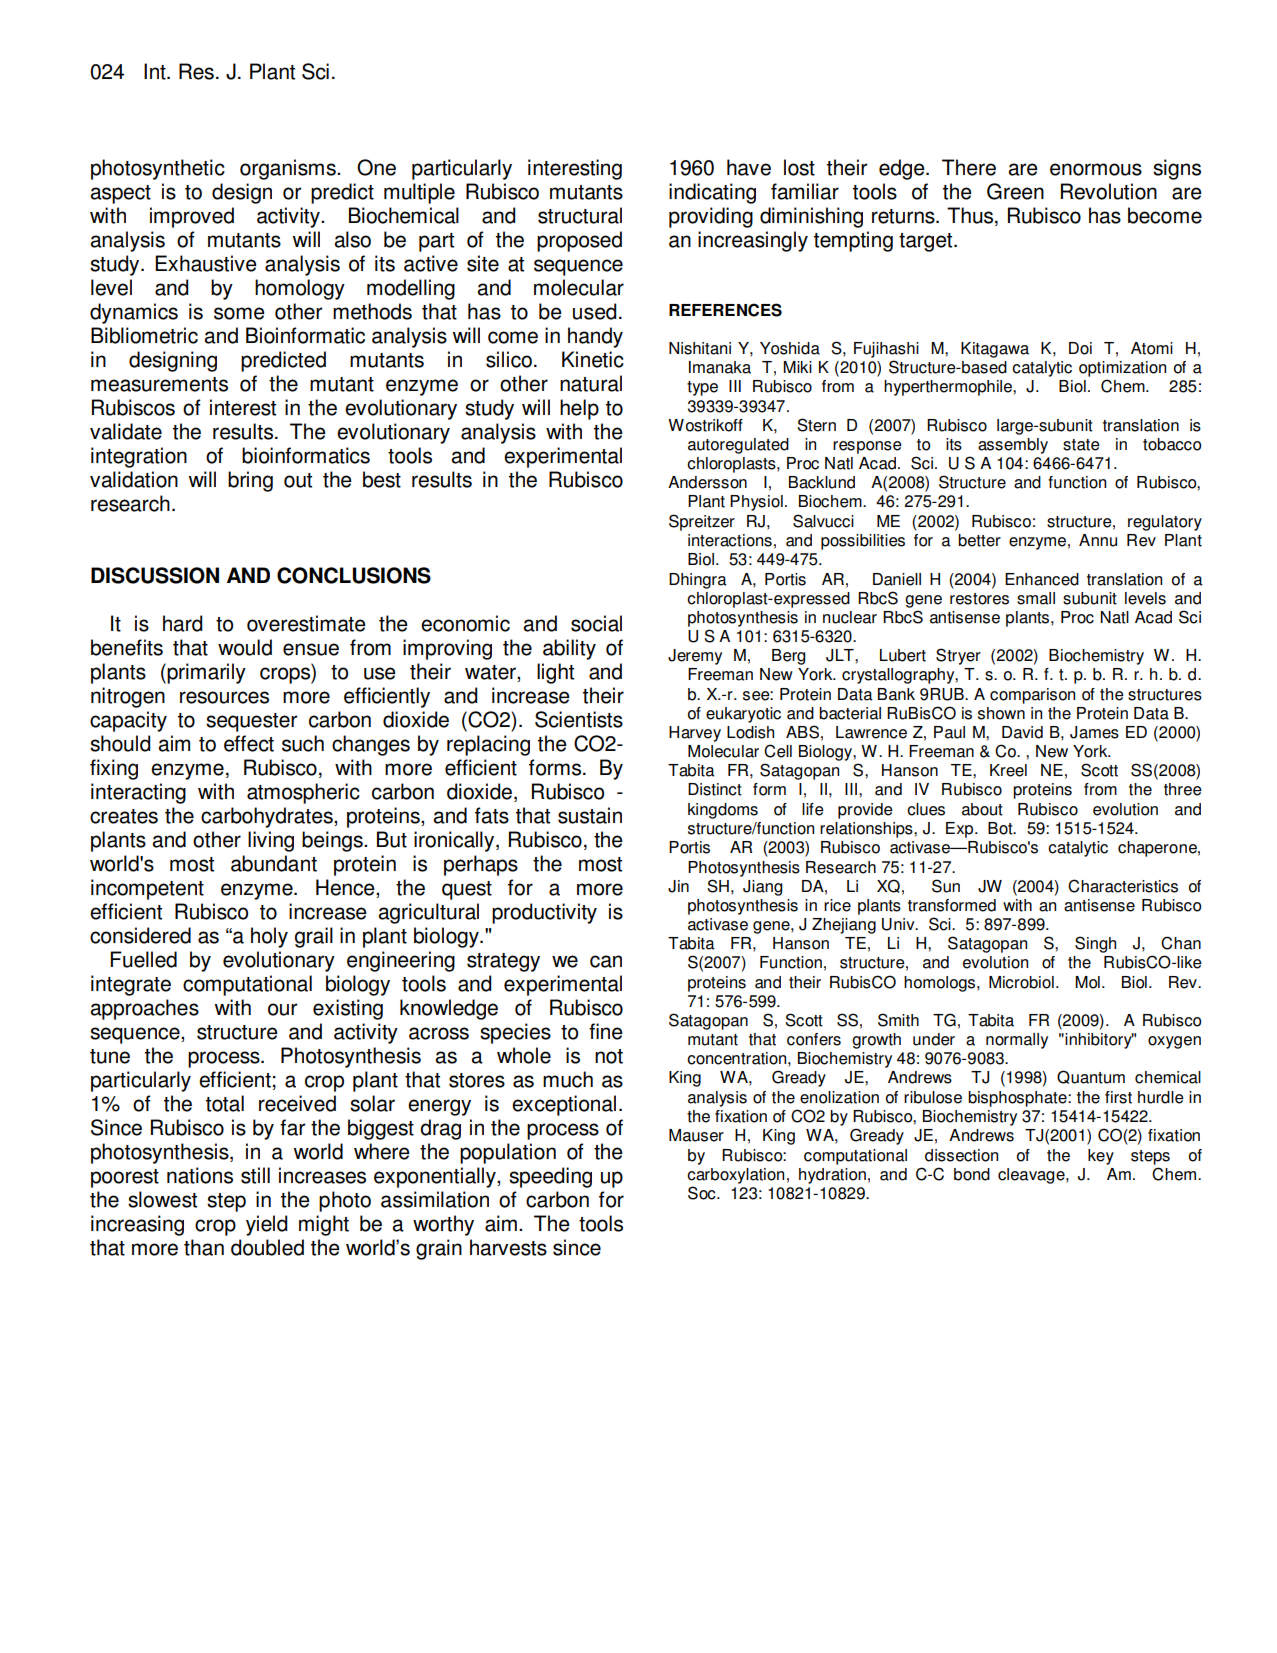  What do you see at coordinates (730, 540) in the image?
I see `interactions` at bounding box center [730, 540].
